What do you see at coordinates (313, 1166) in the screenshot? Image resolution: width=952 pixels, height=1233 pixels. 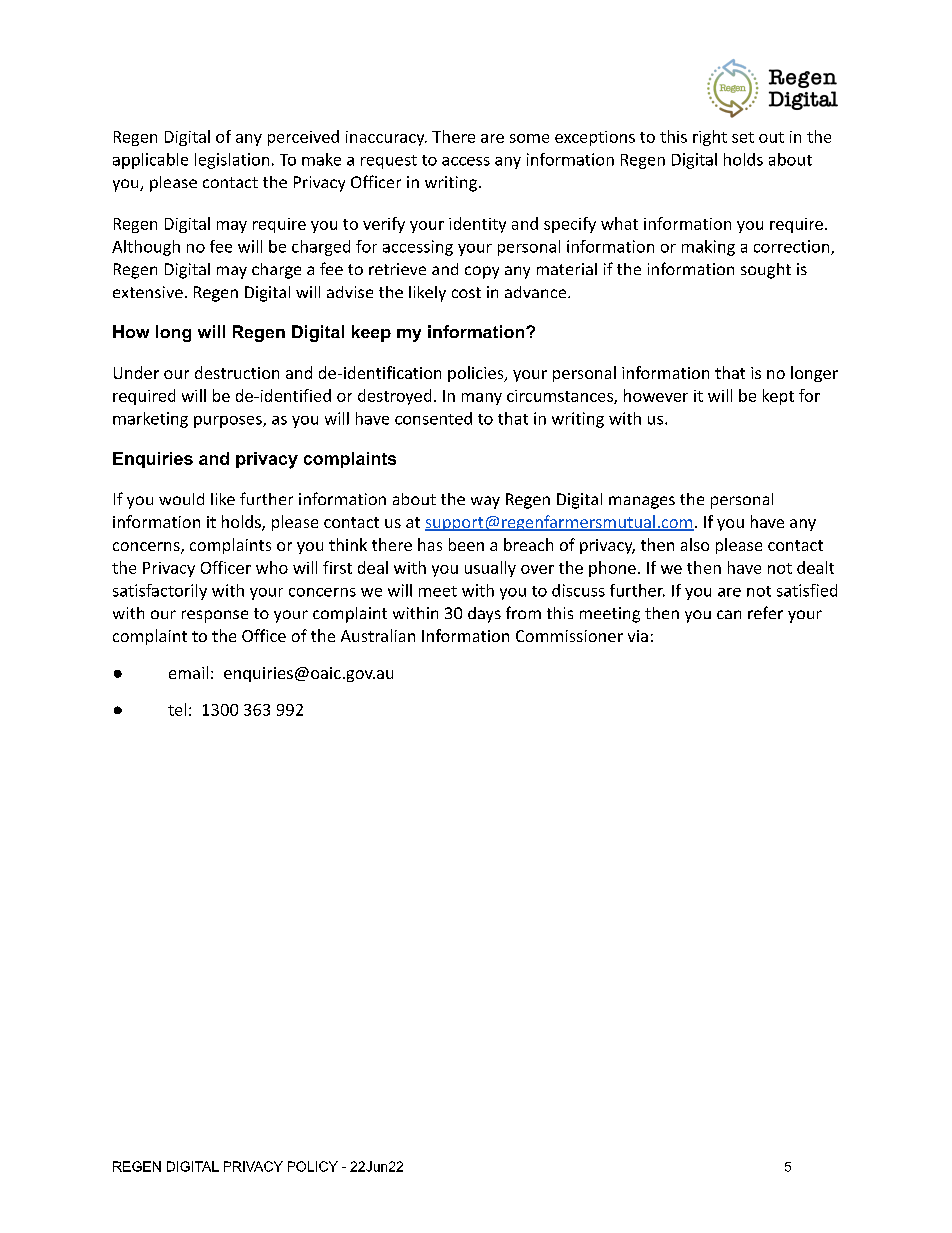 I see `POLICY` at bounding box center [313, 1166].
